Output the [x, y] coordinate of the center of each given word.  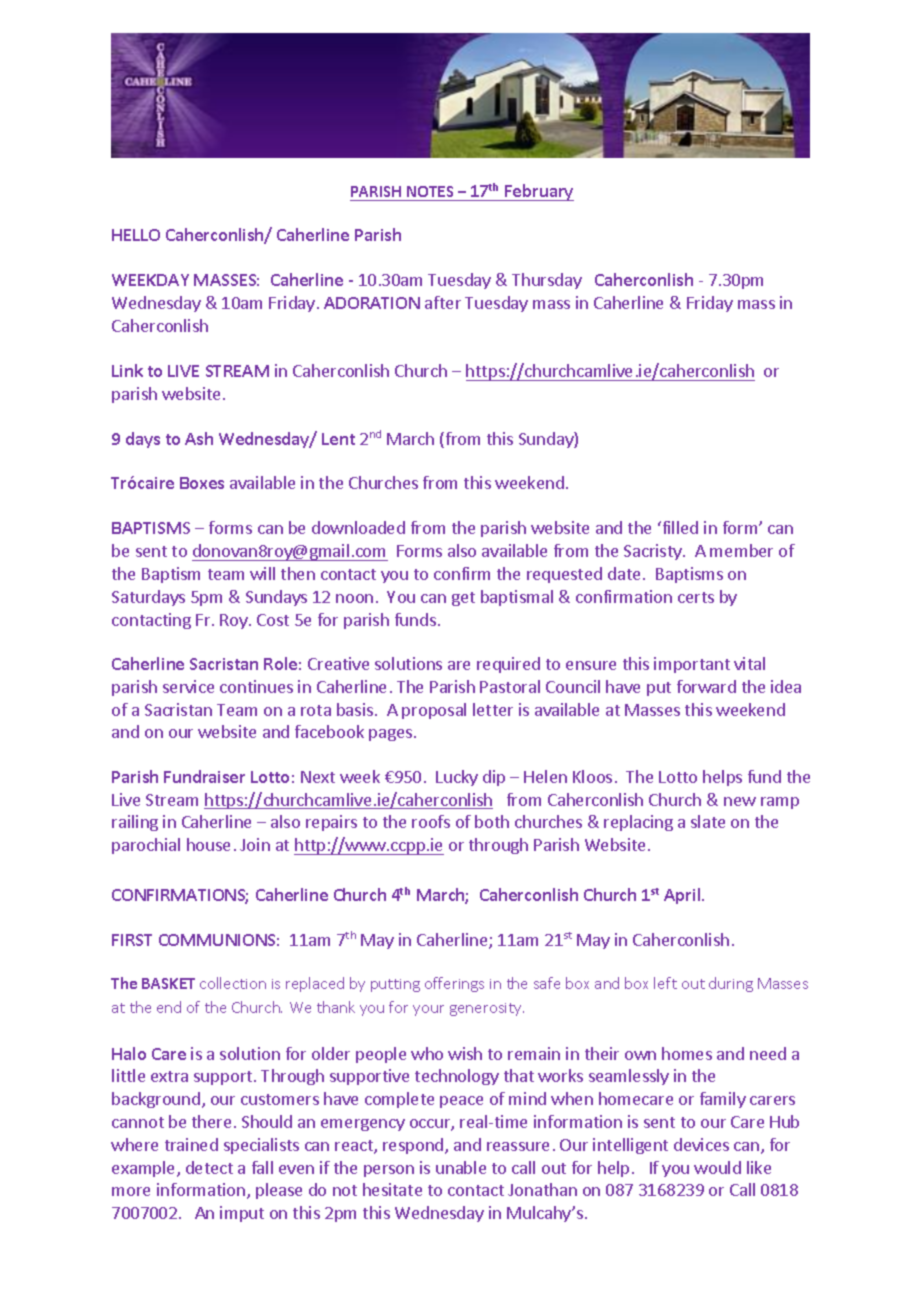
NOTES [430, 191]
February [538, 192]
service [188, 686]
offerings [454, 984]
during [731, 984]
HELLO [136, 235]
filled [679, 527]
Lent [338, 439]
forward [706, 686]
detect [209, 1167]
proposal [434, 711]
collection [233, 983]
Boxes [202, 483]
